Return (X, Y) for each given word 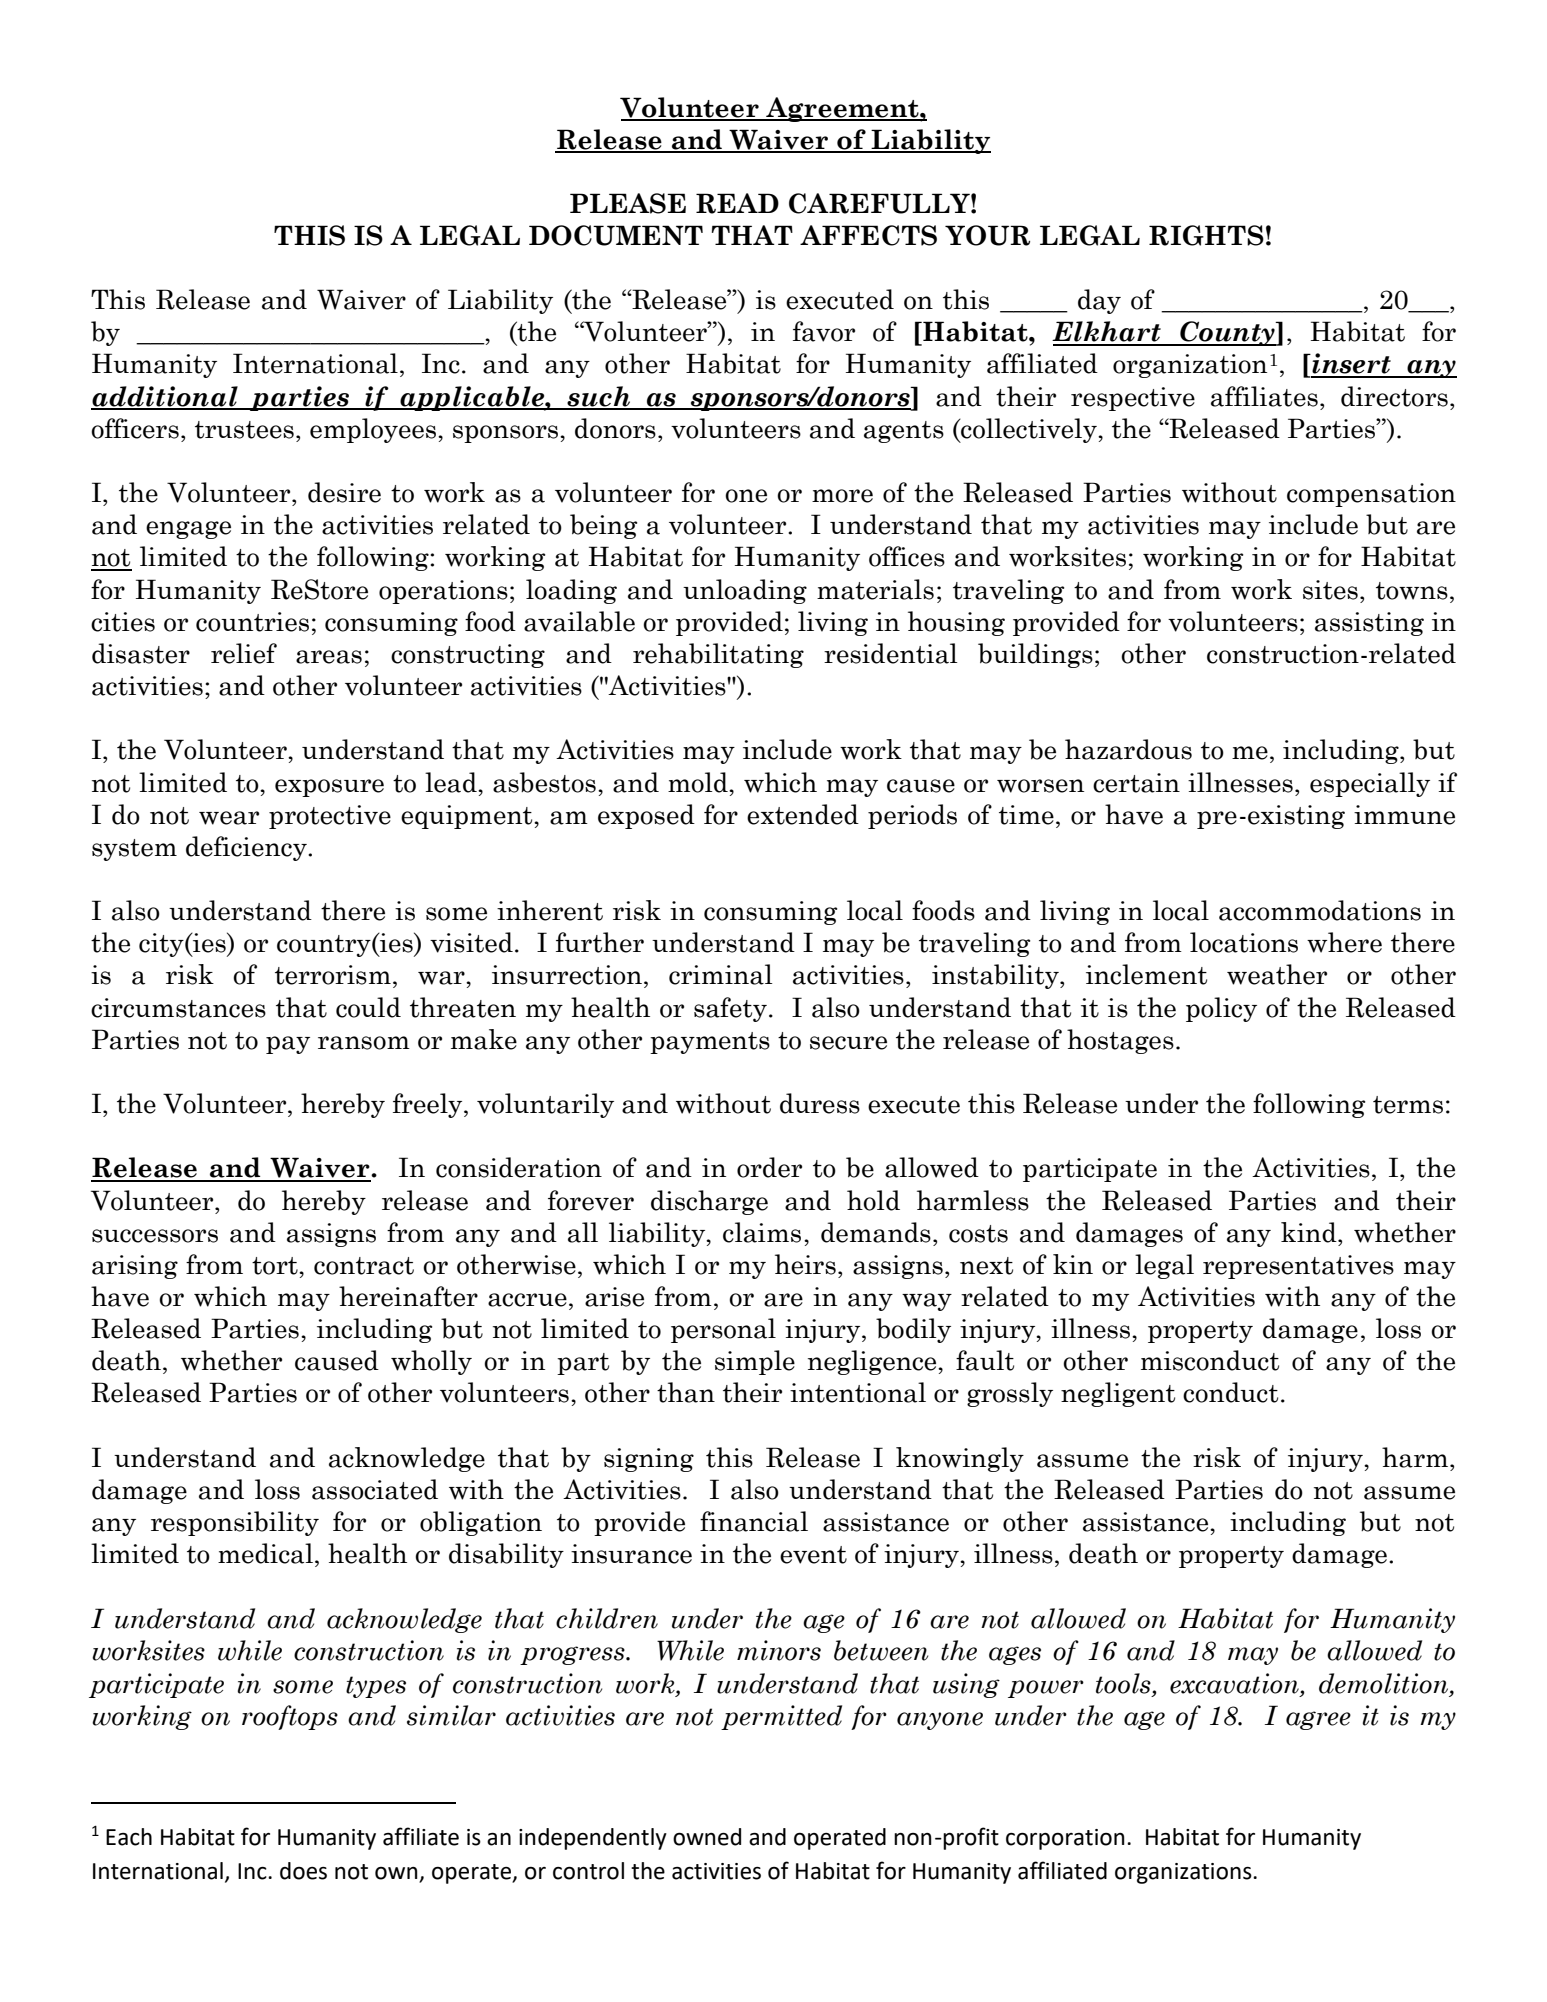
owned (707, 1837)
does (303, 1871)
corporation (1065, 1839)
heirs (805, 1264)
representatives (1298, 1267)
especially (1370, 784)
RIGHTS (1206, 235)
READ (737, 203)
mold (699, 782)
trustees (244, 430)
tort (276, 1266)
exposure (329, 788)
